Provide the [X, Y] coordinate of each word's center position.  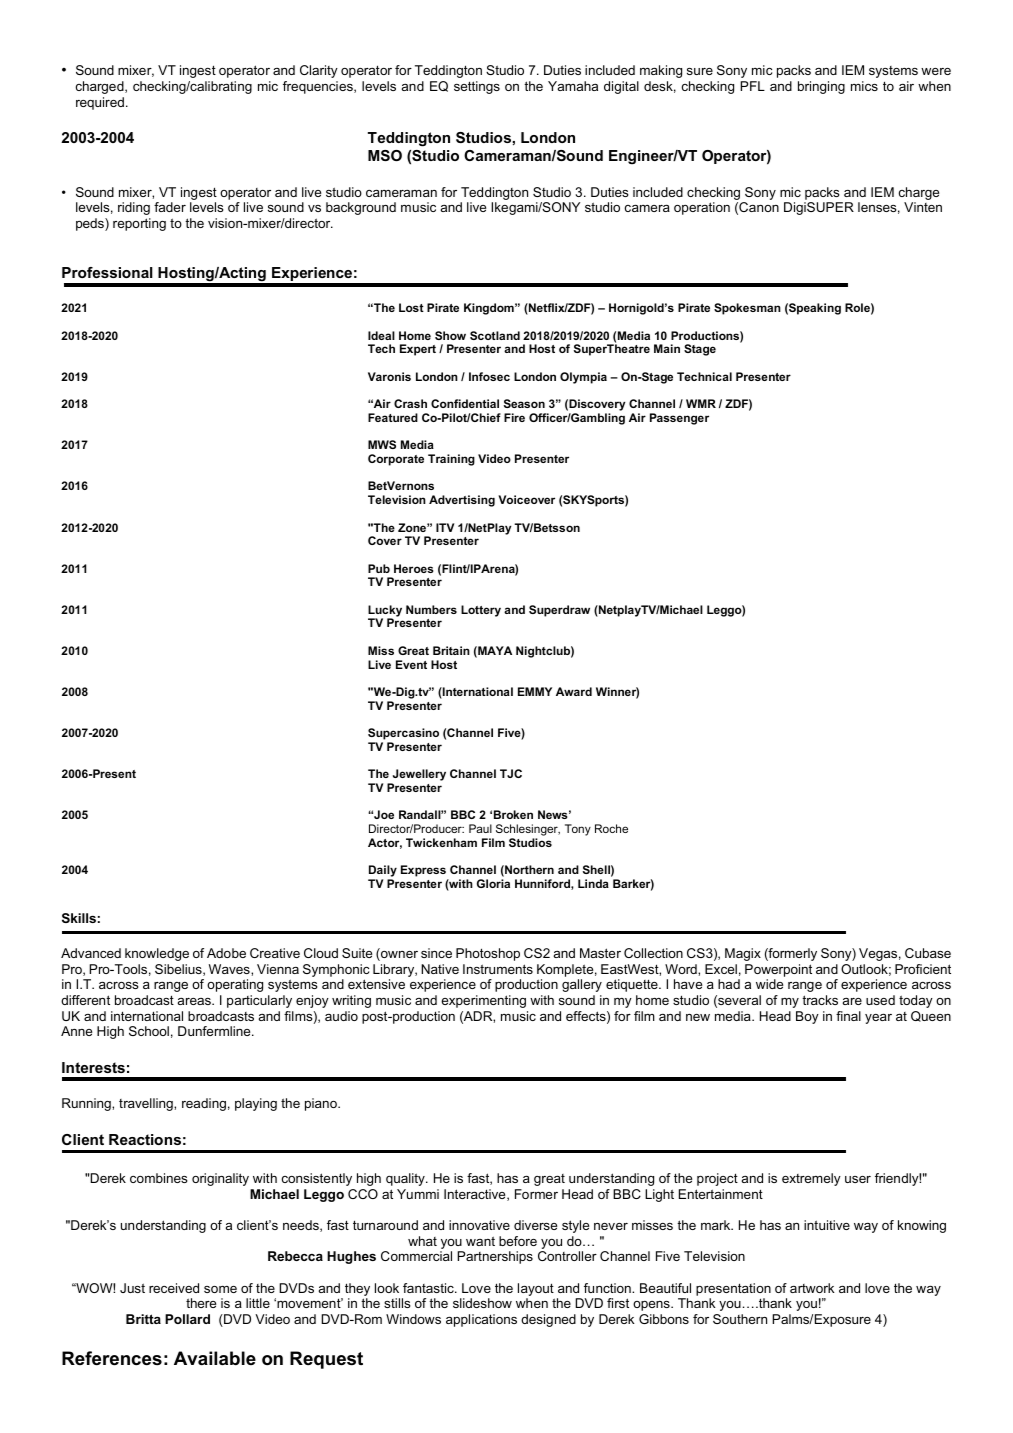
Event [411, 664]
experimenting [483, 1001]
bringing [821, 87]
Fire [514, 417]
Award [574, 691]
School [149, 1031]
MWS [382, 444]
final [848, 1016]
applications [481, 1320]
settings [477, 87]
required [101, 103]
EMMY [535, 691]
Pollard [187, 1319]
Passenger [679, 419]
